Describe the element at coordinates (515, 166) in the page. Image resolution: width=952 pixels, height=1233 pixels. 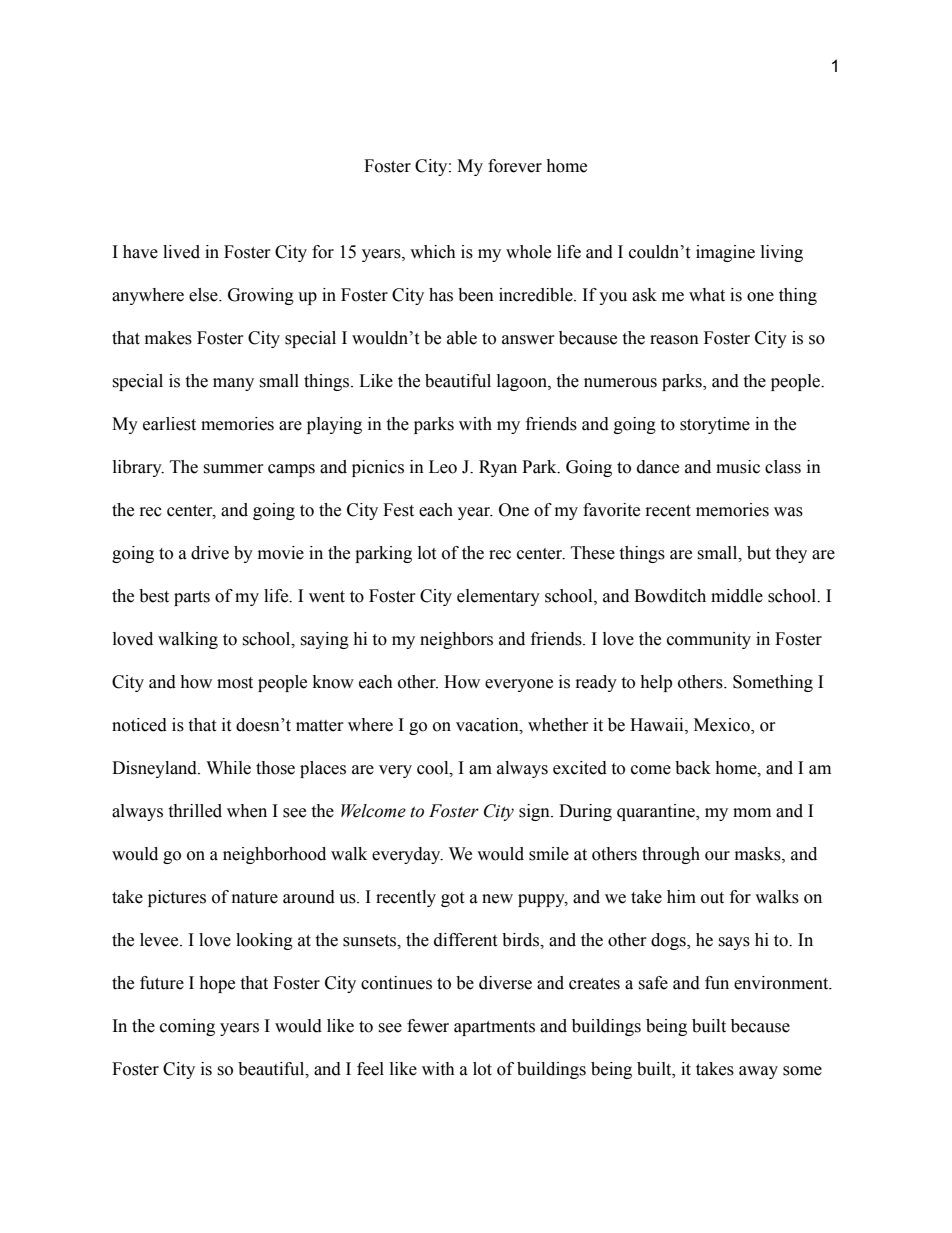
I see `forever` at that location.
